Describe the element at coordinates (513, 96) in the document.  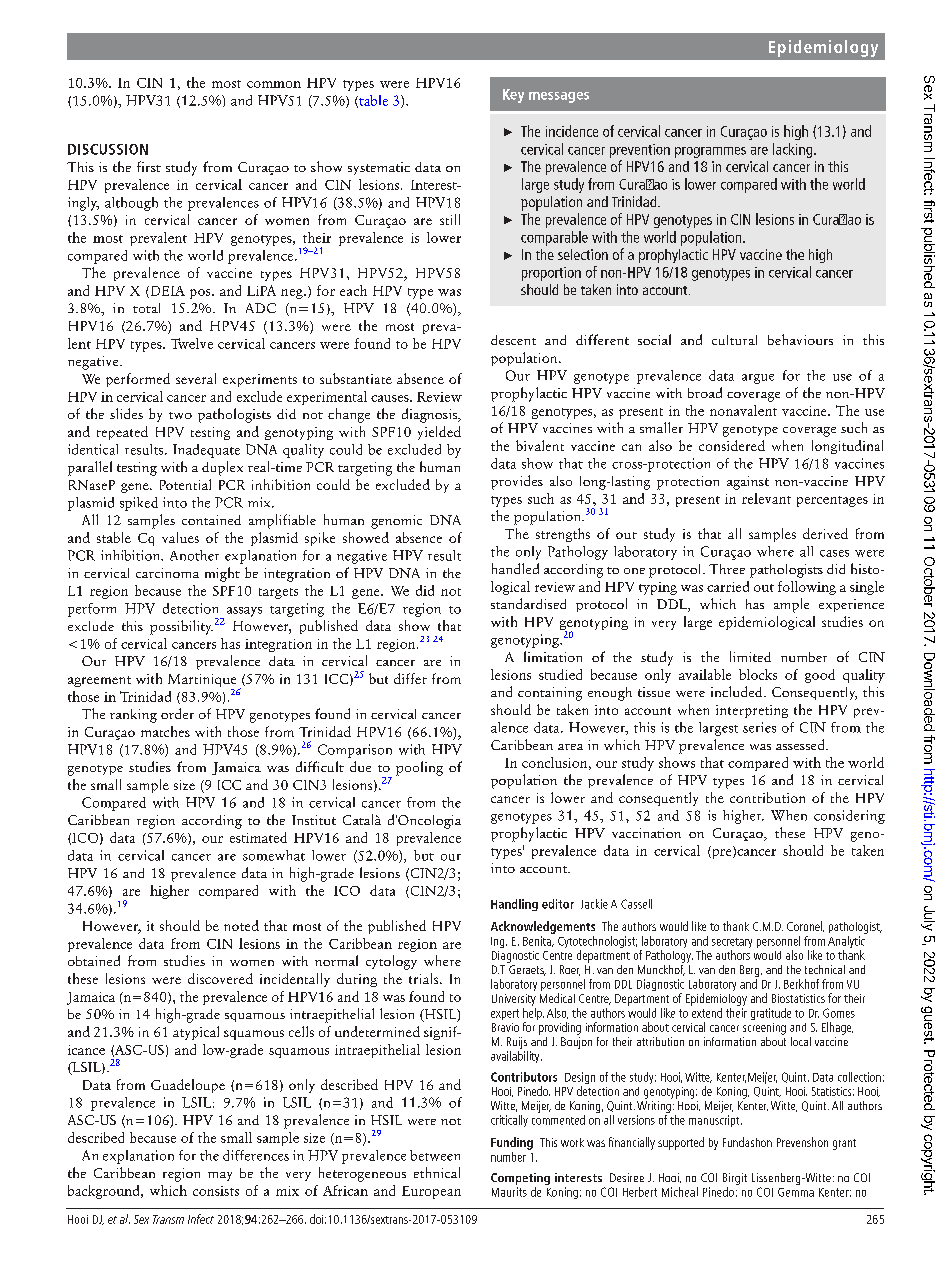
I see `Key` at that location.
